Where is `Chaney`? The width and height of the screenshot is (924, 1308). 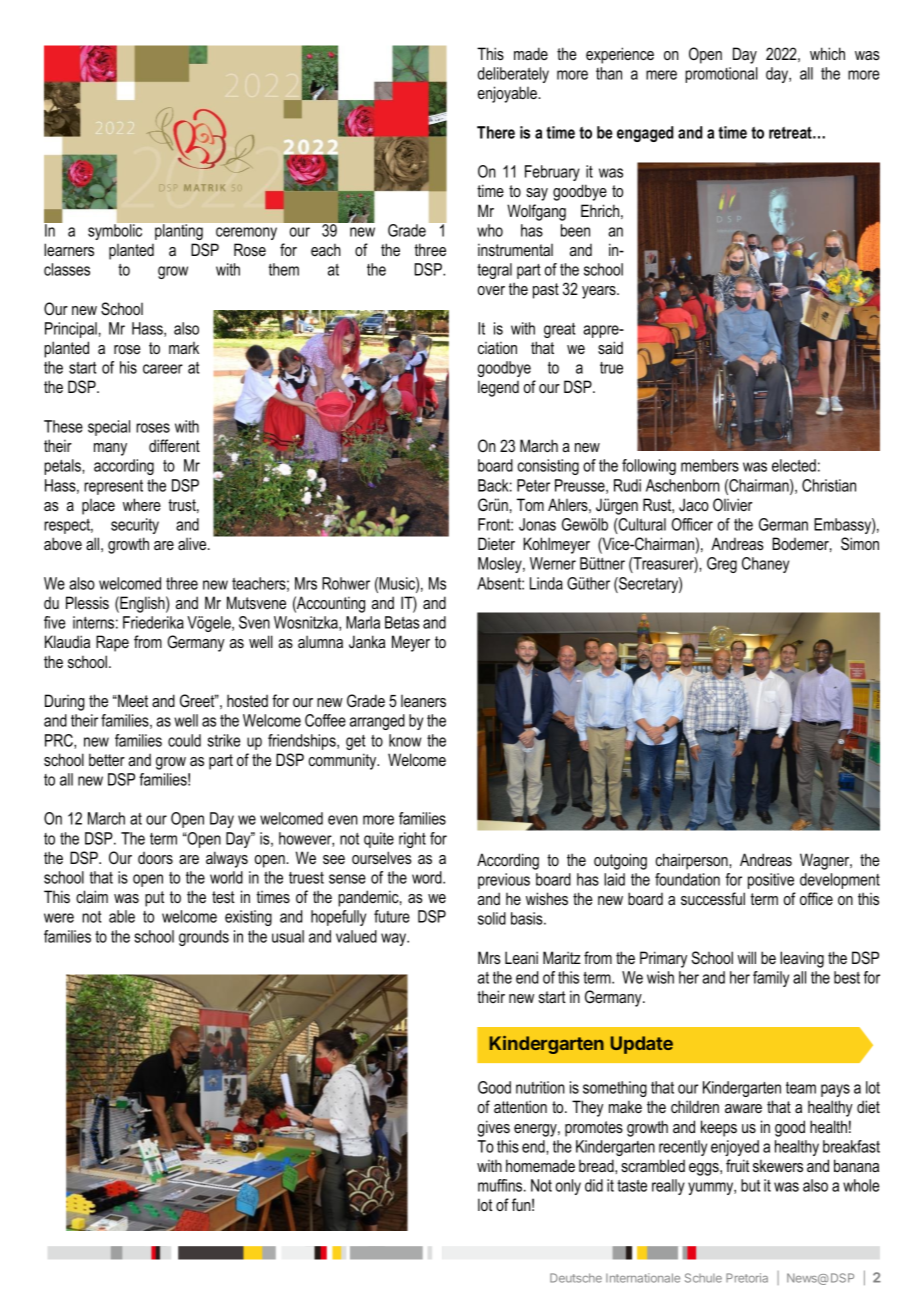
Chaney is located at coordinates (765, 565).
